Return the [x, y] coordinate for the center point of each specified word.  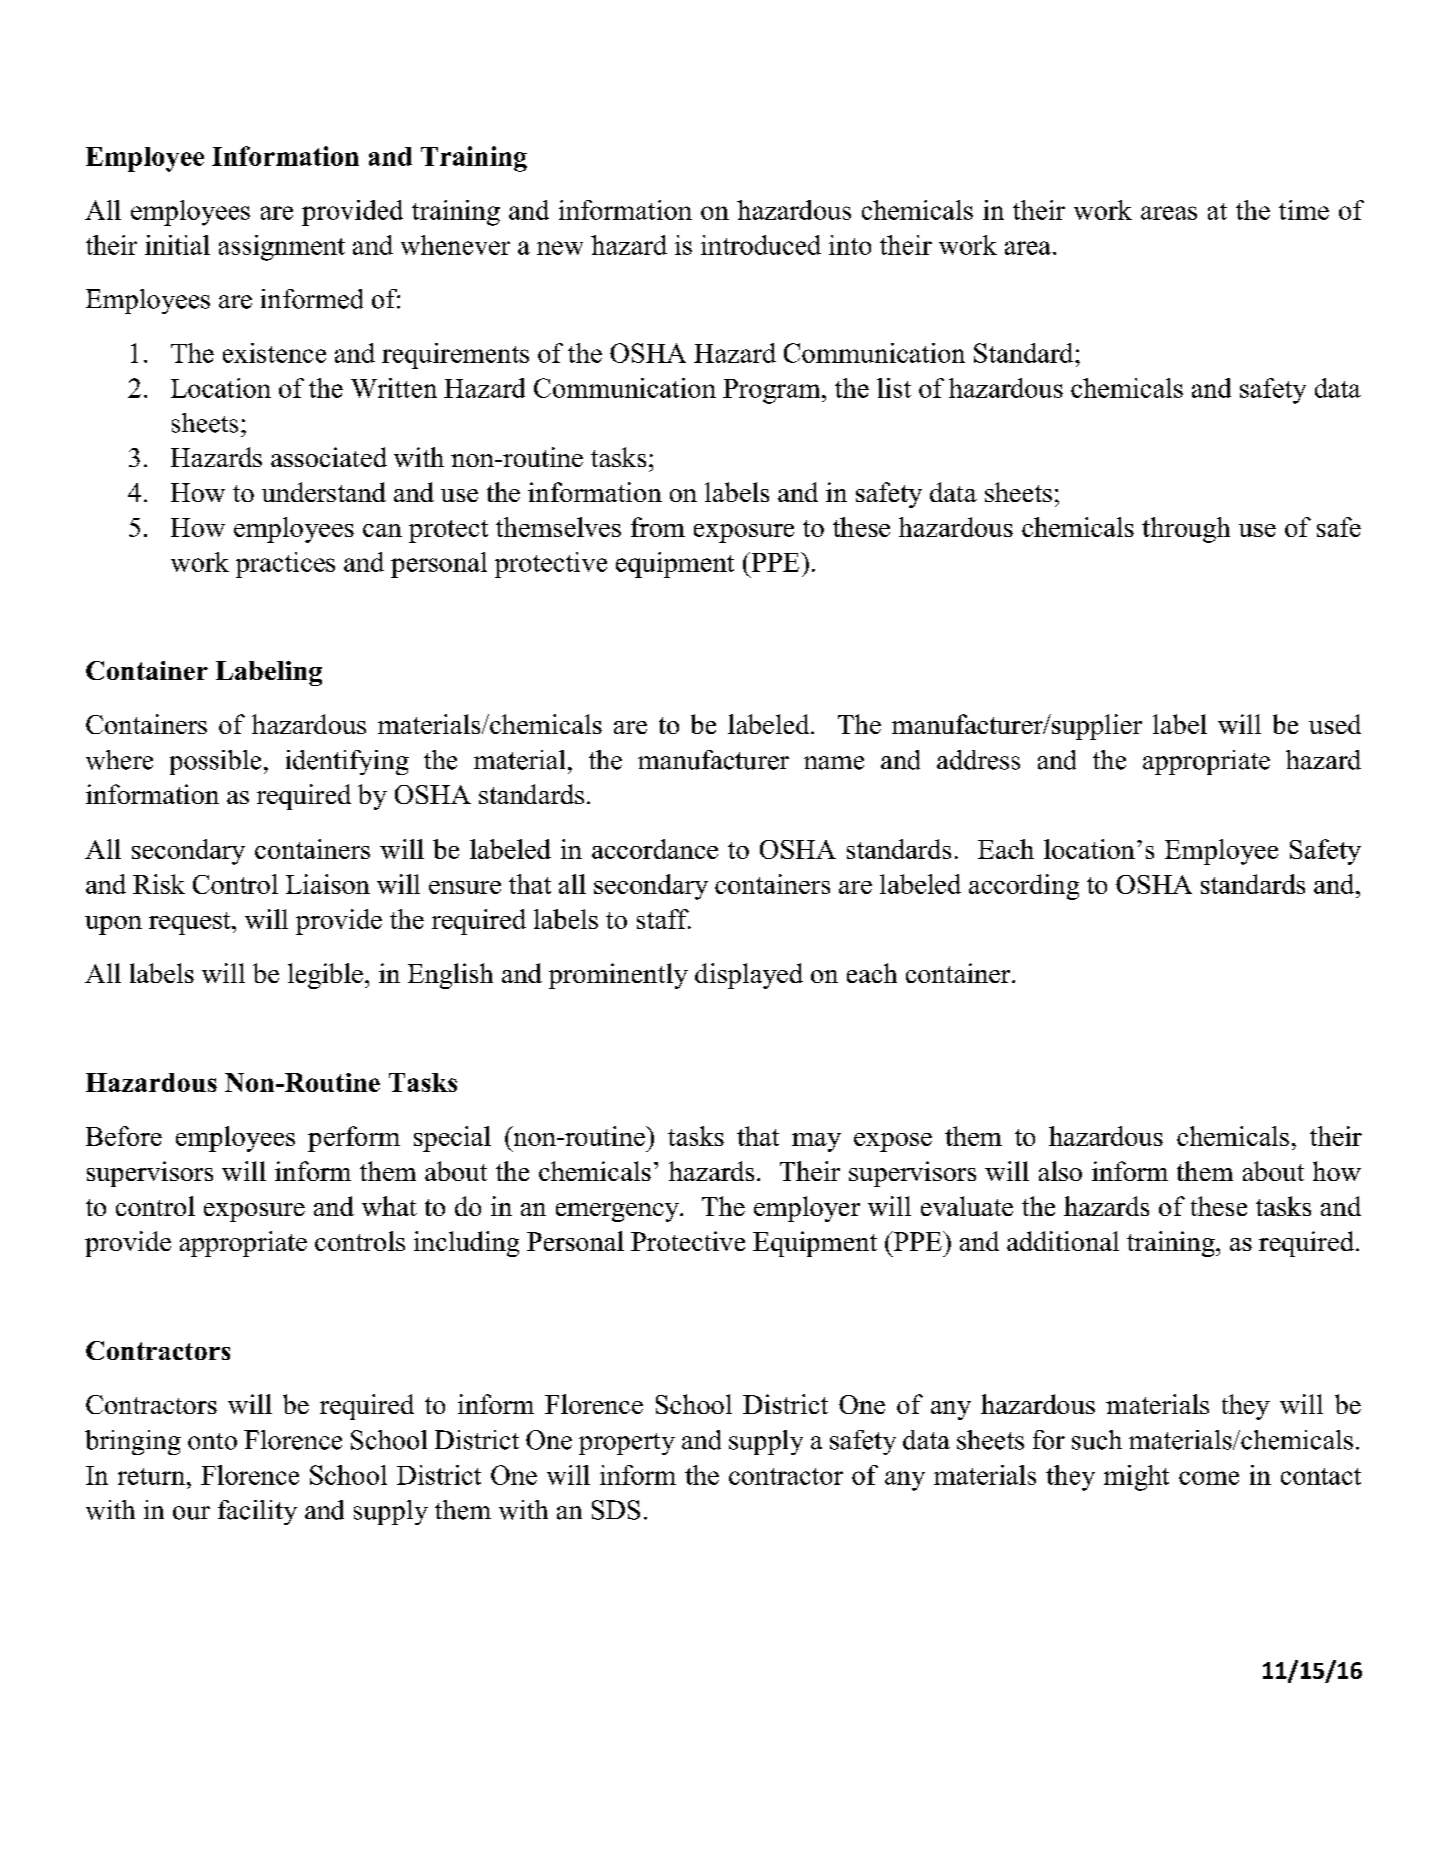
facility [257, 1512]
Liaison [328, 884]
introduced [761, 245]
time [1304, 210]
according [1024, 887]
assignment [282, 248]
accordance [655, 849]
